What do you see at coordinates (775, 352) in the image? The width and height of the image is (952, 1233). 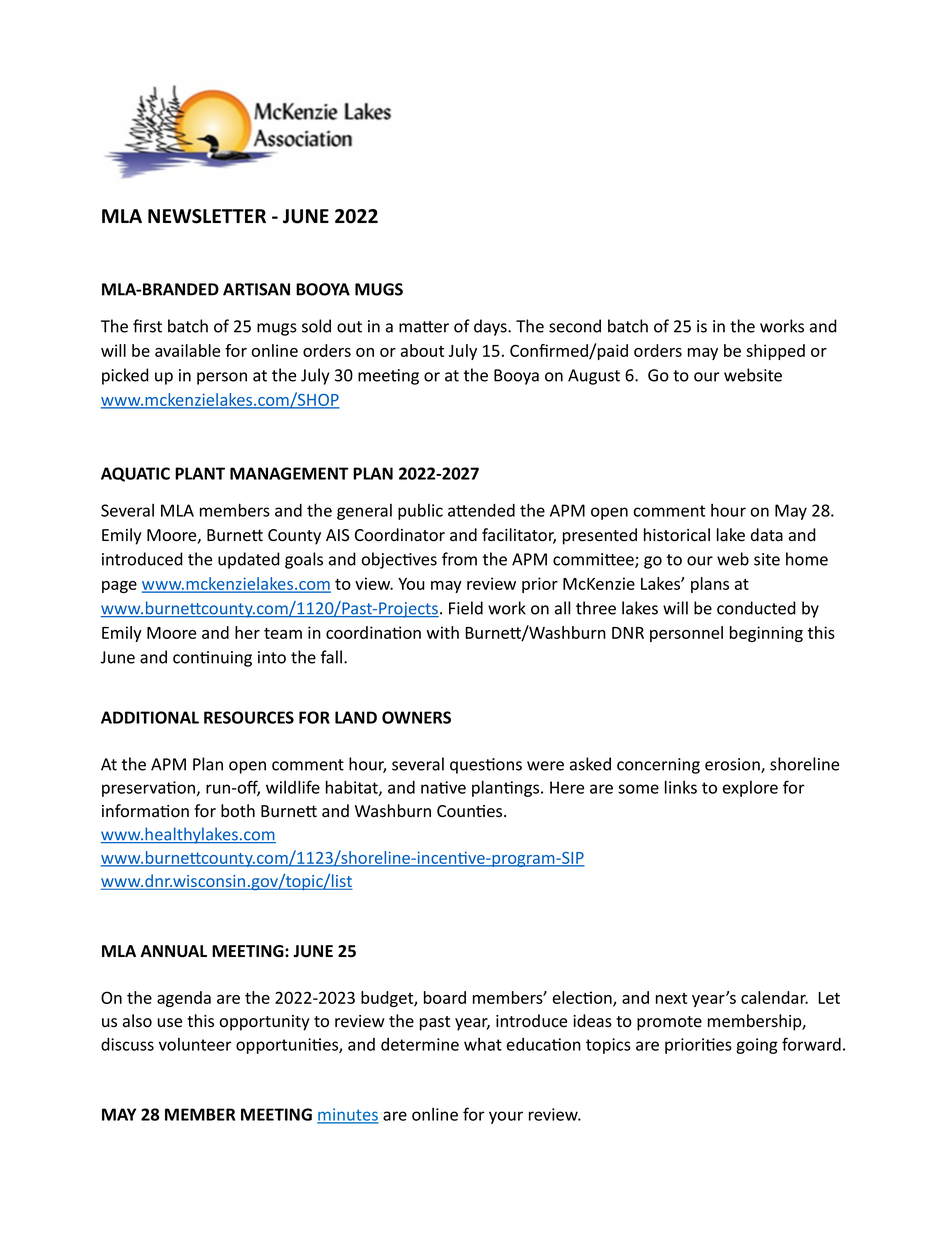 I see `shipped` at bounding box center [775, 352].
